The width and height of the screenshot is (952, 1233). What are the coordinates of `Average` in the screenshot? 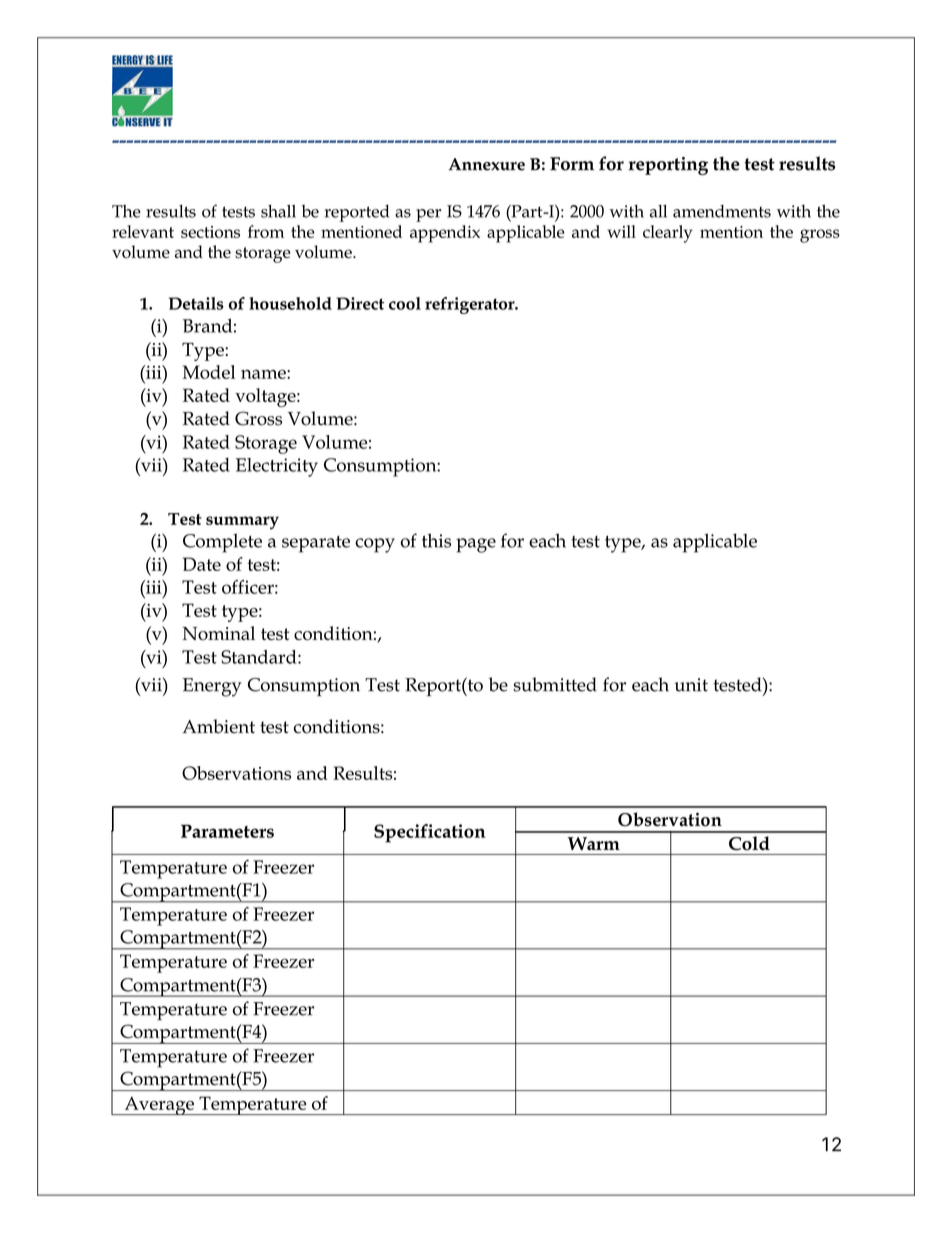 It's located at (159, 1105).
